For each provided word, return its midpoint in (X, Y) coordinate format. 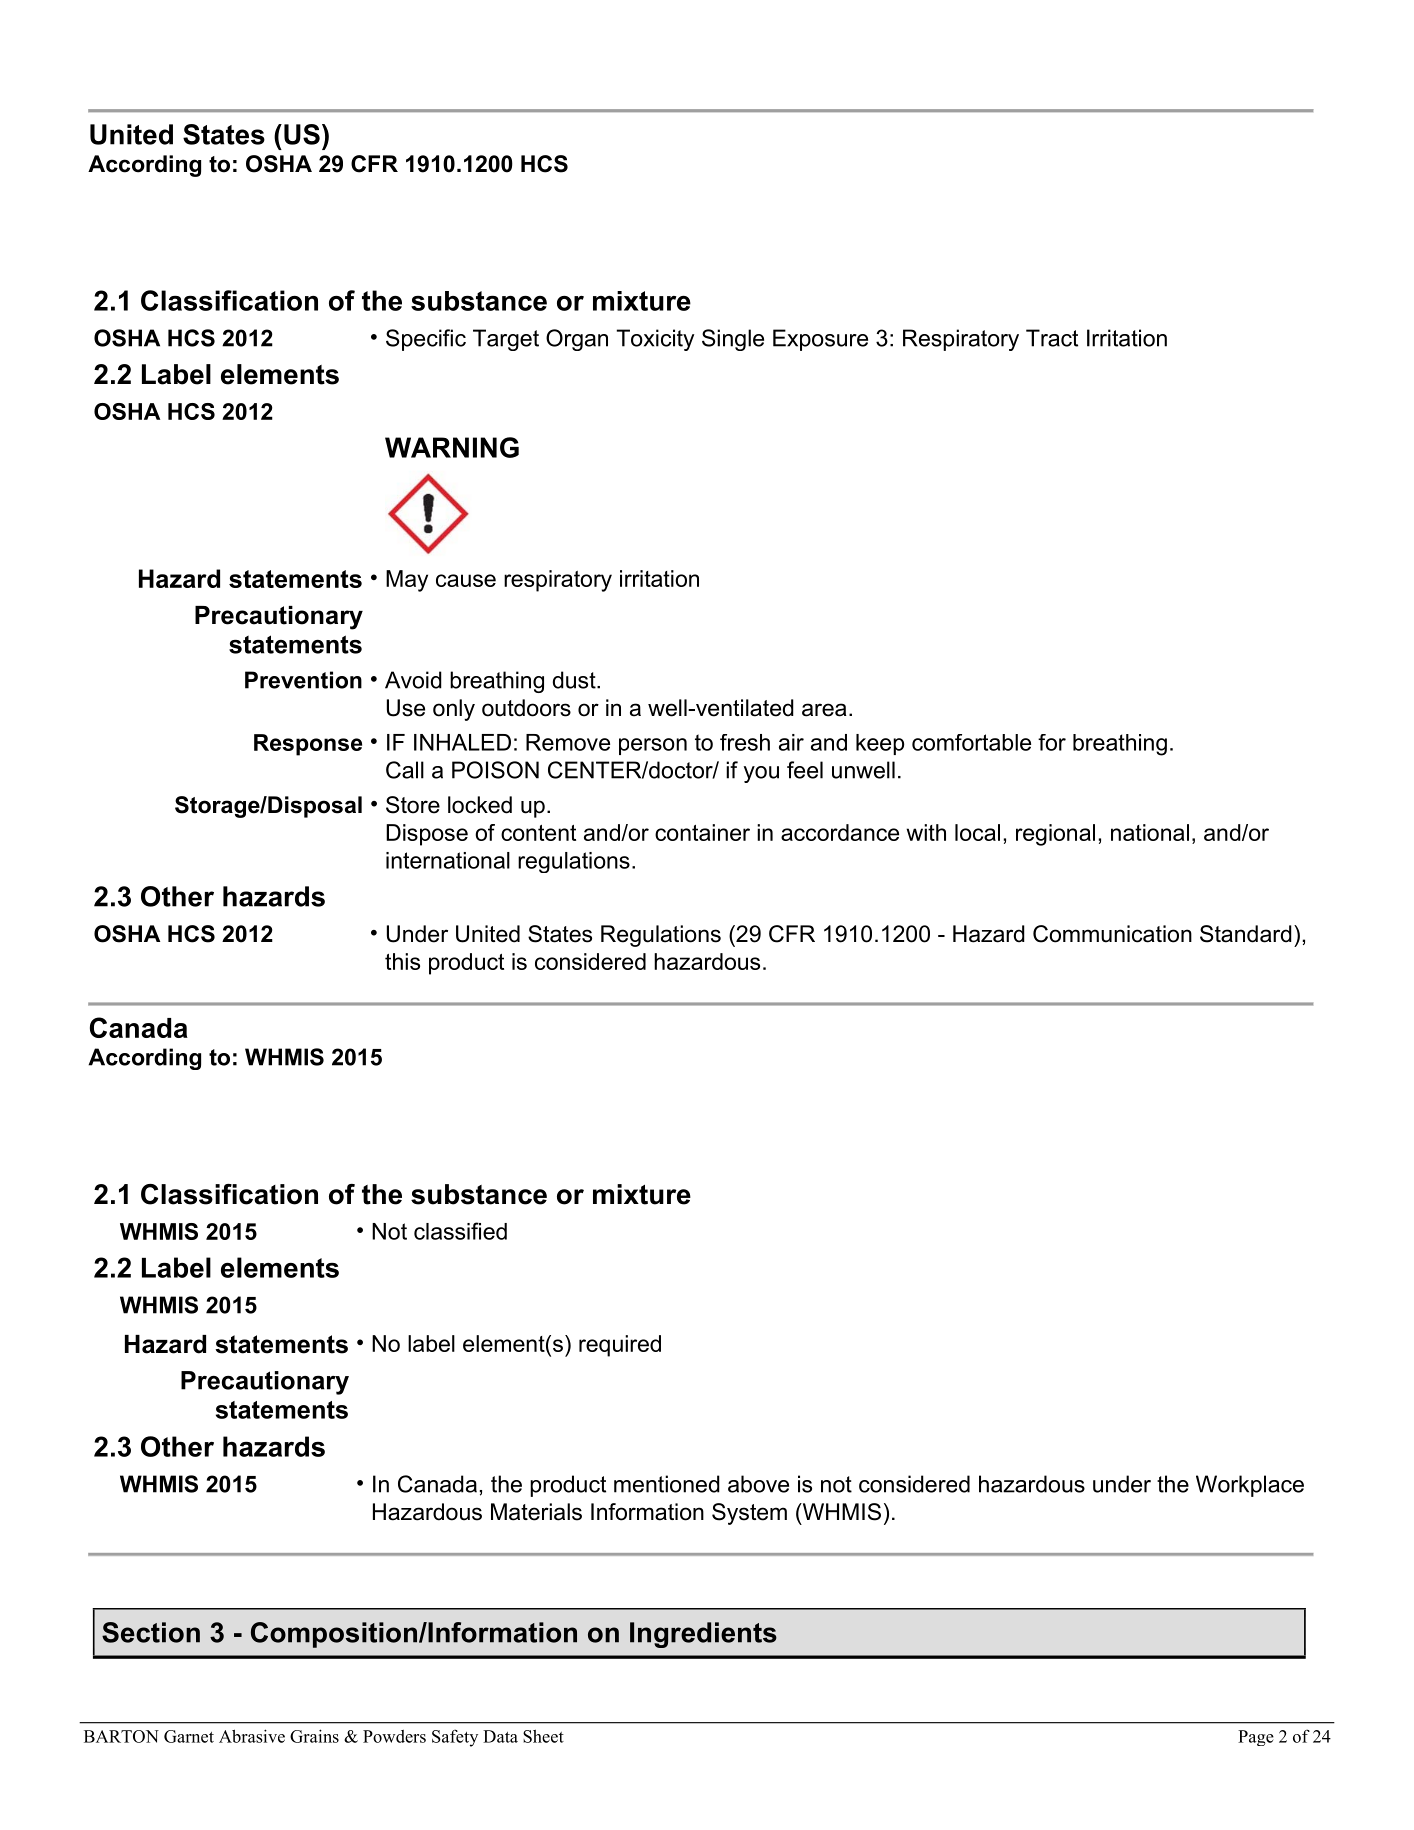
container (702, 832)
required (620, 1346)
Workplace (1250, 1486)
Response (308, 745)
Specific (426, 340)
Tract (1052, 338)
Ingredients (703, 1635)
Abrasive (252, 1736)
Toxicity (655, 340)
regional (1055, 835)
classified (460, 1231)
